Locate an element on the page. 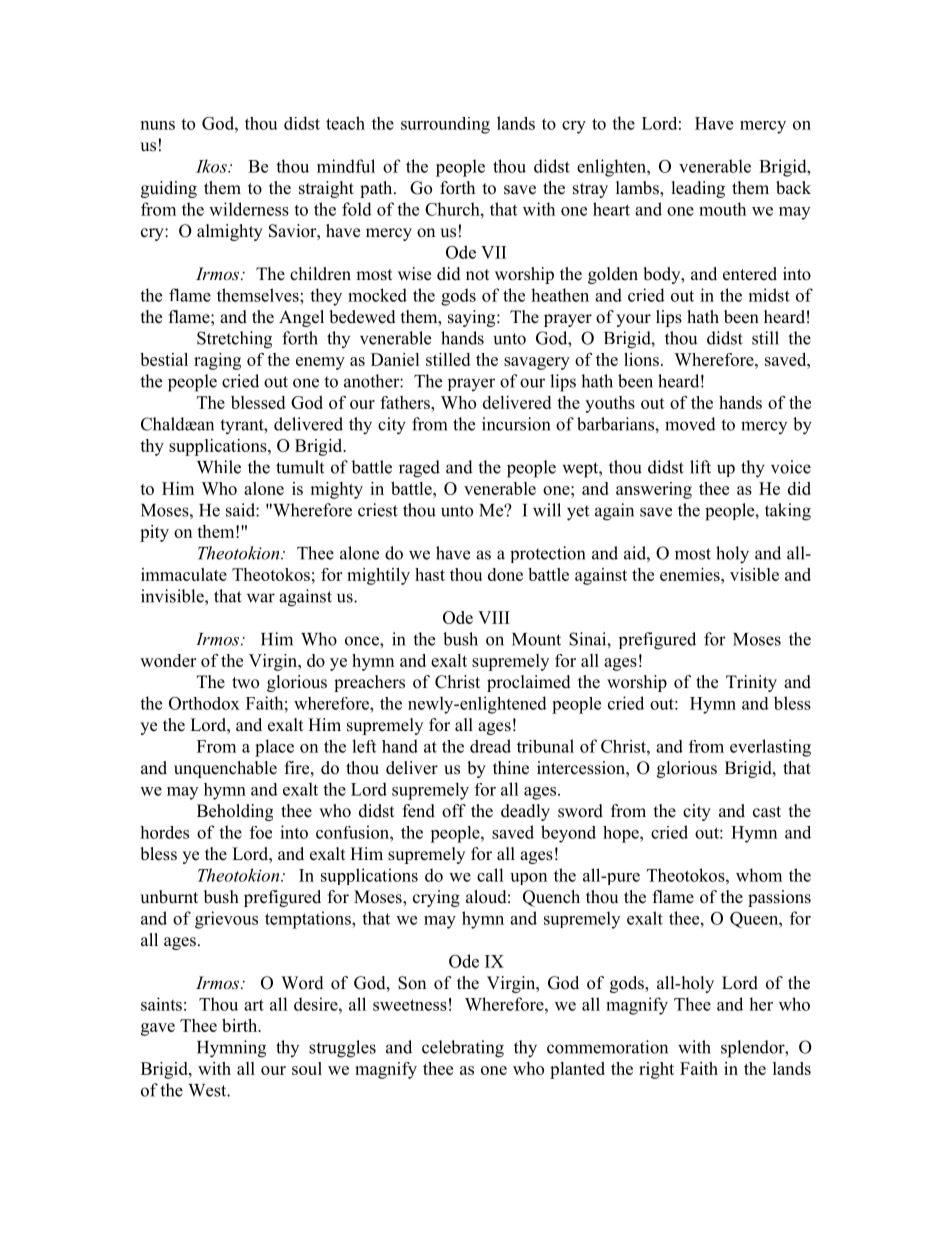 The image size is (952, 1233). birth is located at coordinates (241, 1025).
